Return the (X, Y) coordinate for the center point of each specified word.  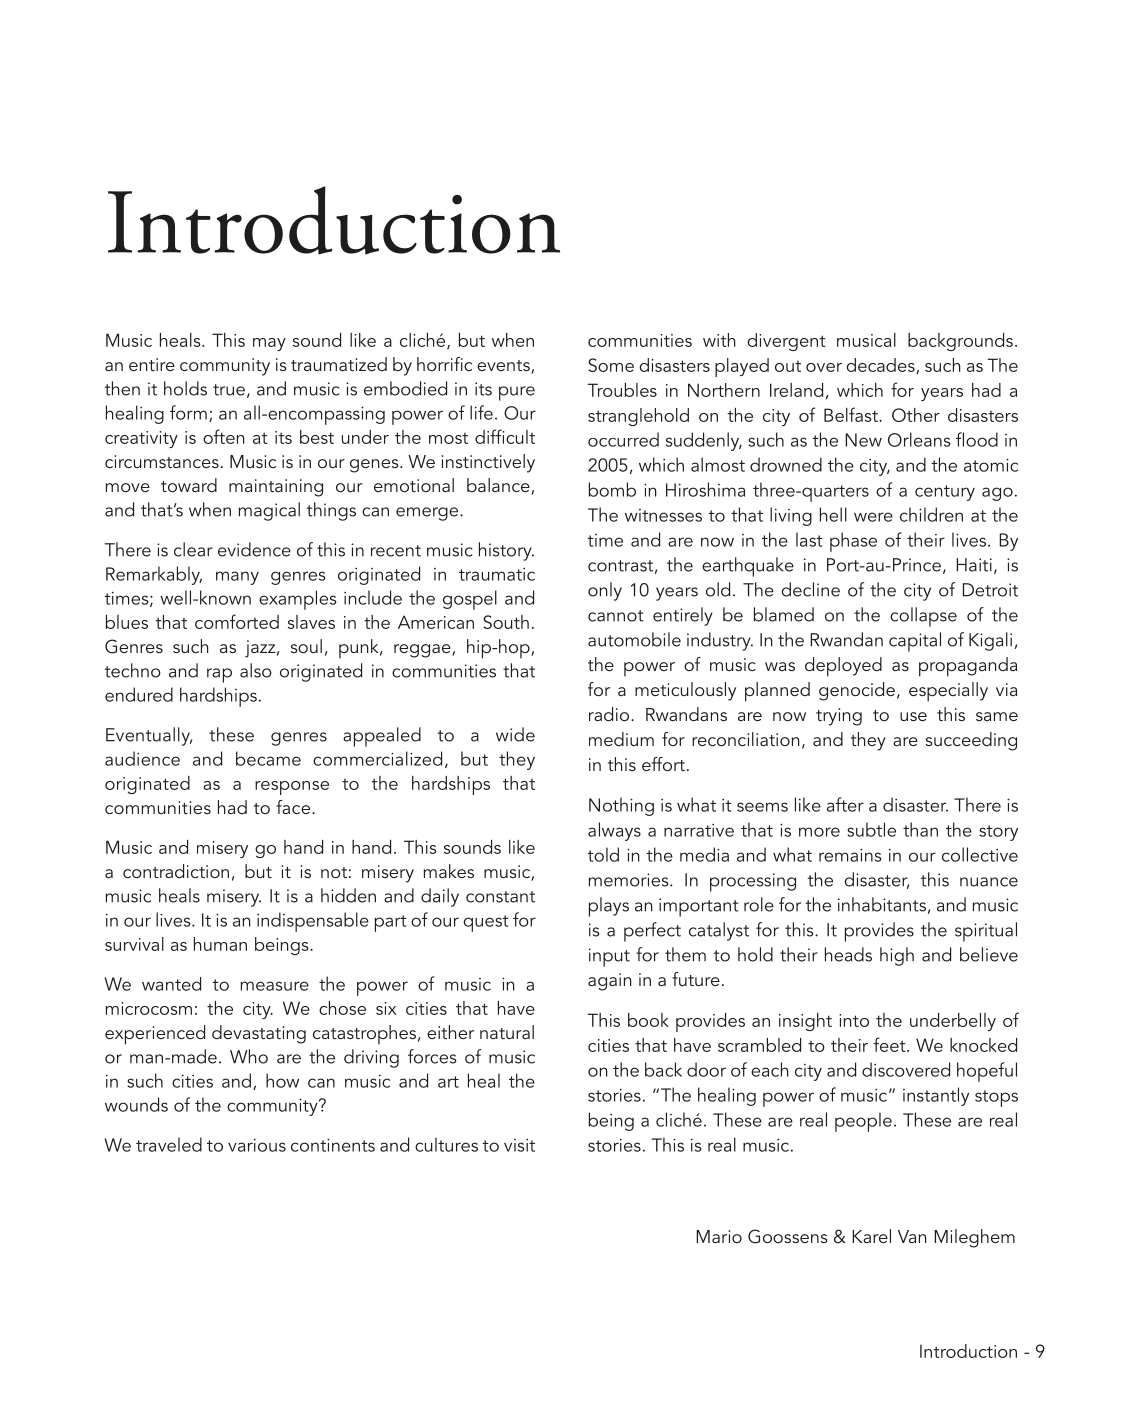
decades (881, 366)
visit (519, 1145)
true (229, 390)
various (257, 1145)
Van (912, 1236)
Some (611, 365)
